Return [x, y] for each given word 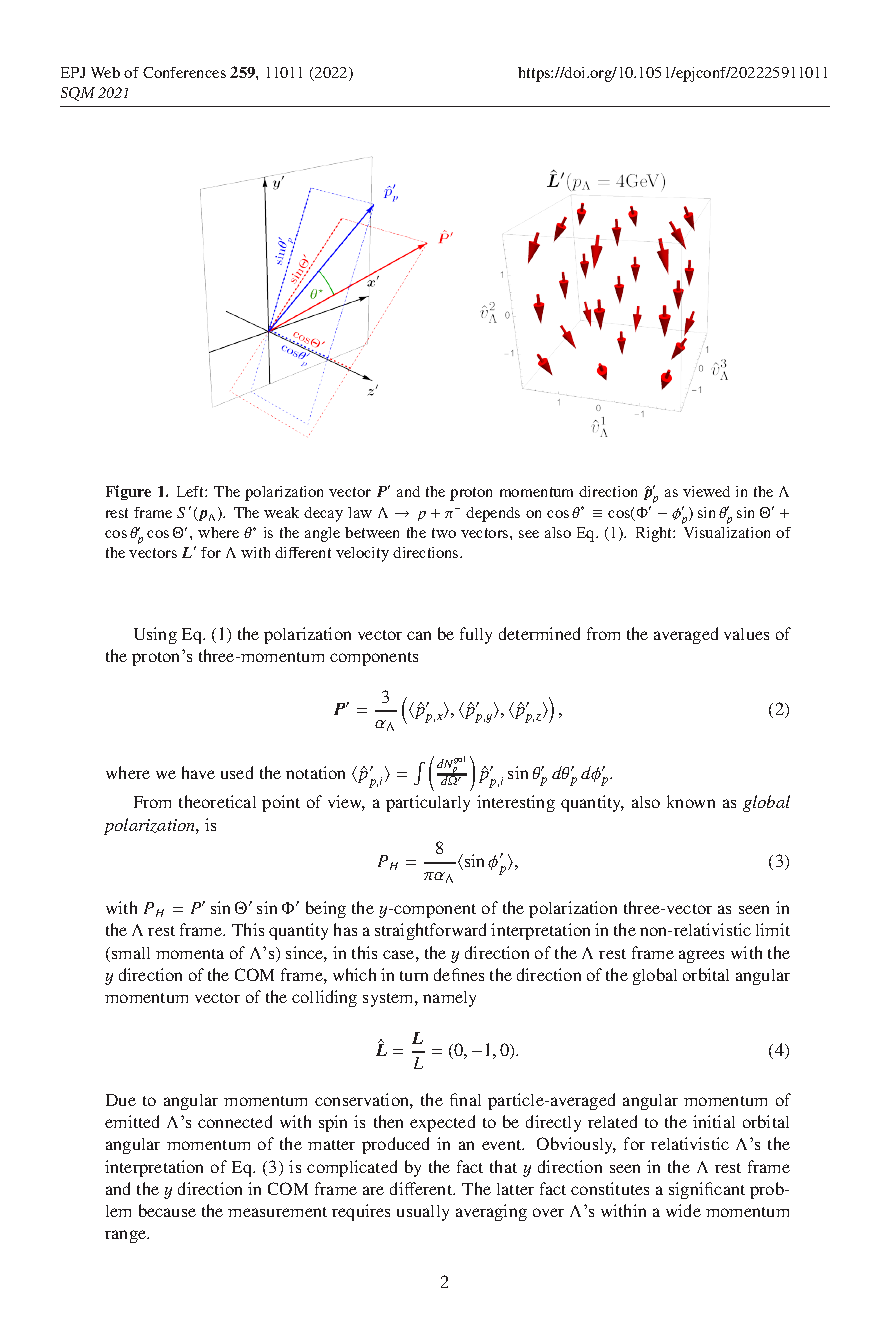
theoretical [217, 801]
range [127, 1236]
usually [423, 1213]
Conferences [184, 72]
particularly [428, 803]
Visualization [727, 532]
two [444, 533]
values [746, 634]
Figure [128, 492]
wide [683, 1210]
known [691, 801]
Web [105, 72]
